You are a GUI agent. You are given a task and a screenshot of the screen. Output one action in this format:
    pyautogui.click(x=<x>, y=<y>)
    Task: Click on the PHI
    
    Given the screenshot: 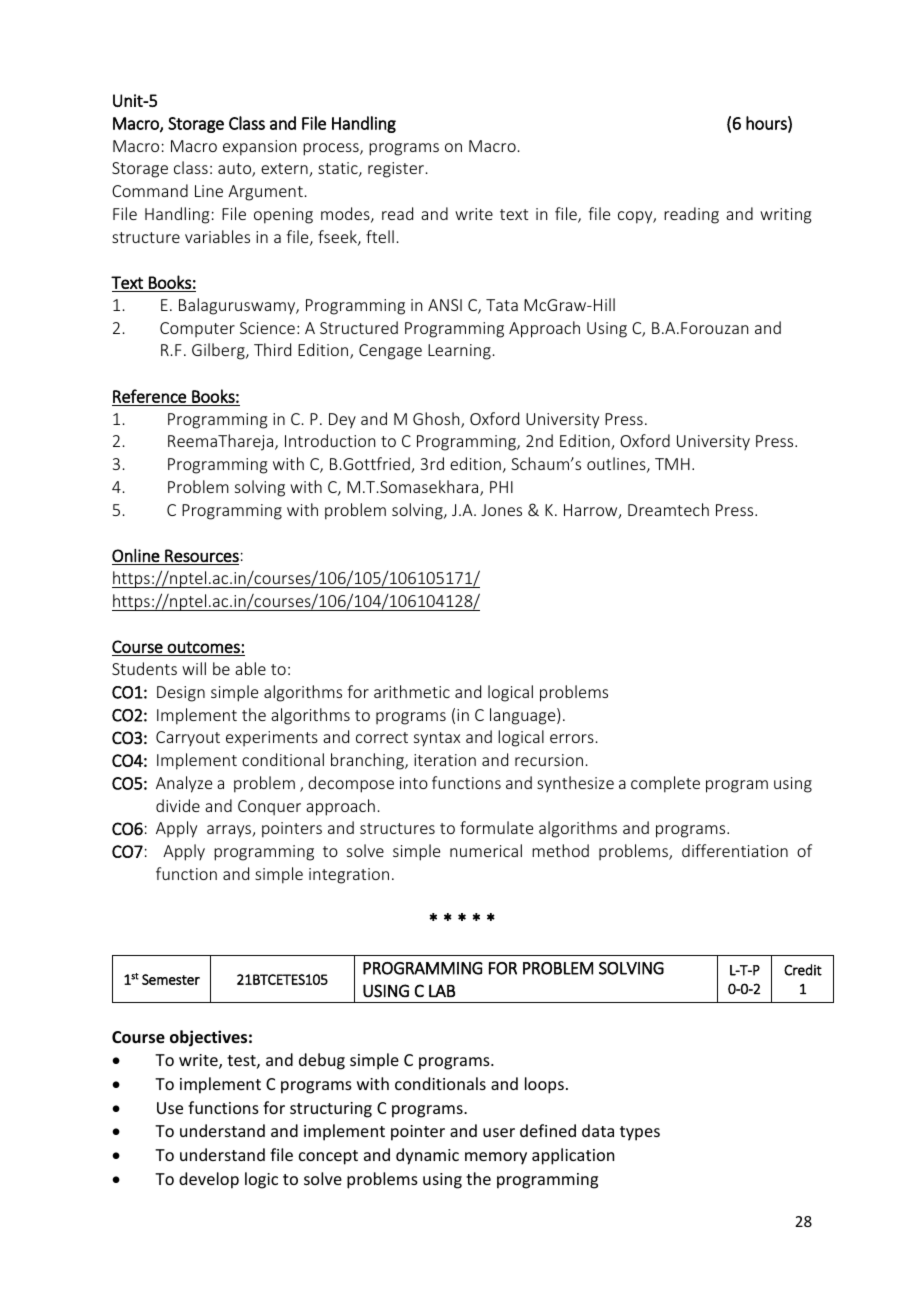 What is the action you would take?
    pyautogui.click(x=501, y=487)
